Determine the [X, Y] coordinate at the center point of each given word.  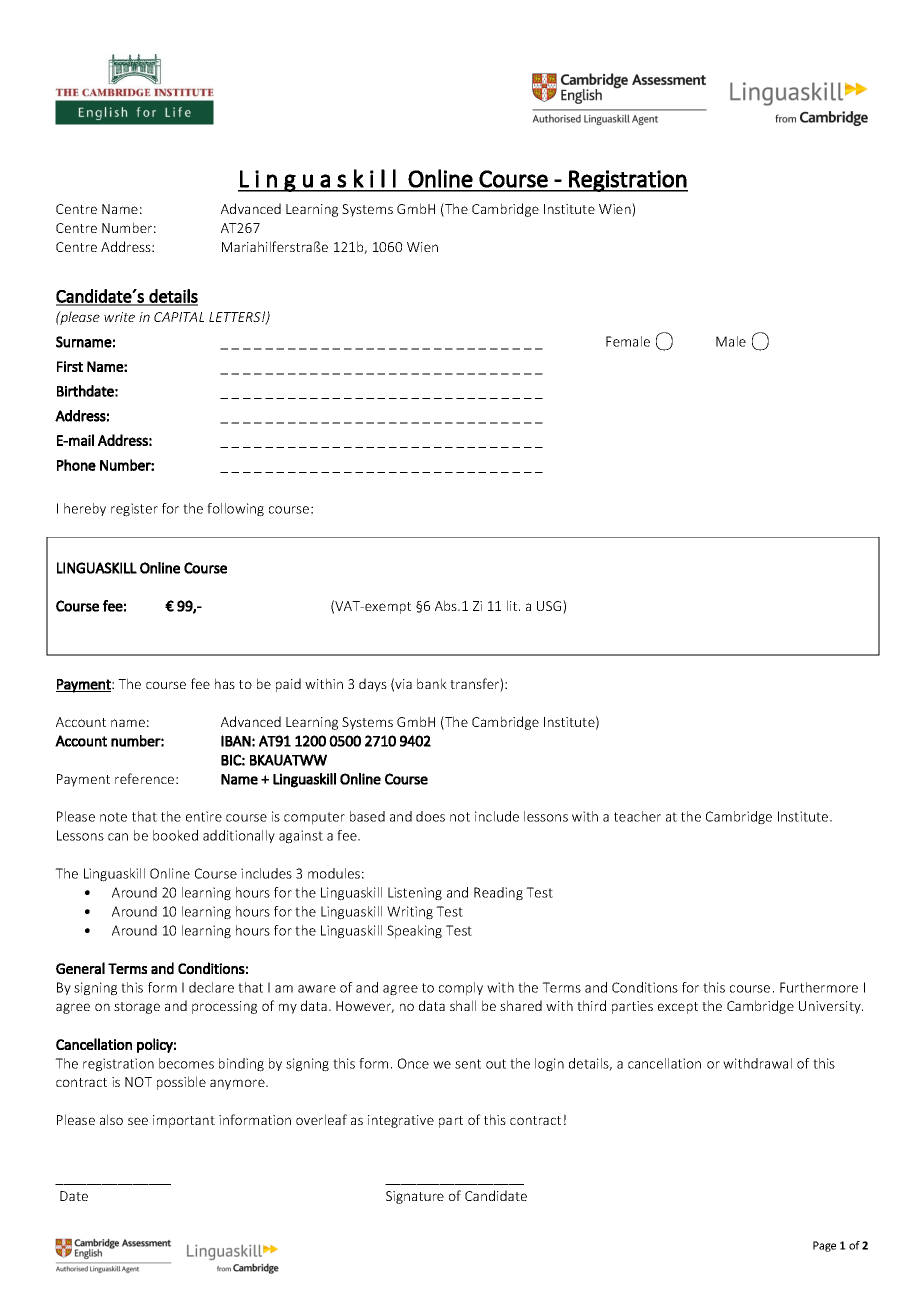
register [134, 510]
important [184, 1121]
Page [824, 1246]
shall [463, 1005]
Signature [415, 1197]
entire [204, 816]
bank [432, 683]
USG [550, 607]
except [678, 1008]
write [119, 317]
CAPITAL [179, 317]
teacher [637, 816]
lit [513, 605]
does [430, 816]
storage [137, 1008]
